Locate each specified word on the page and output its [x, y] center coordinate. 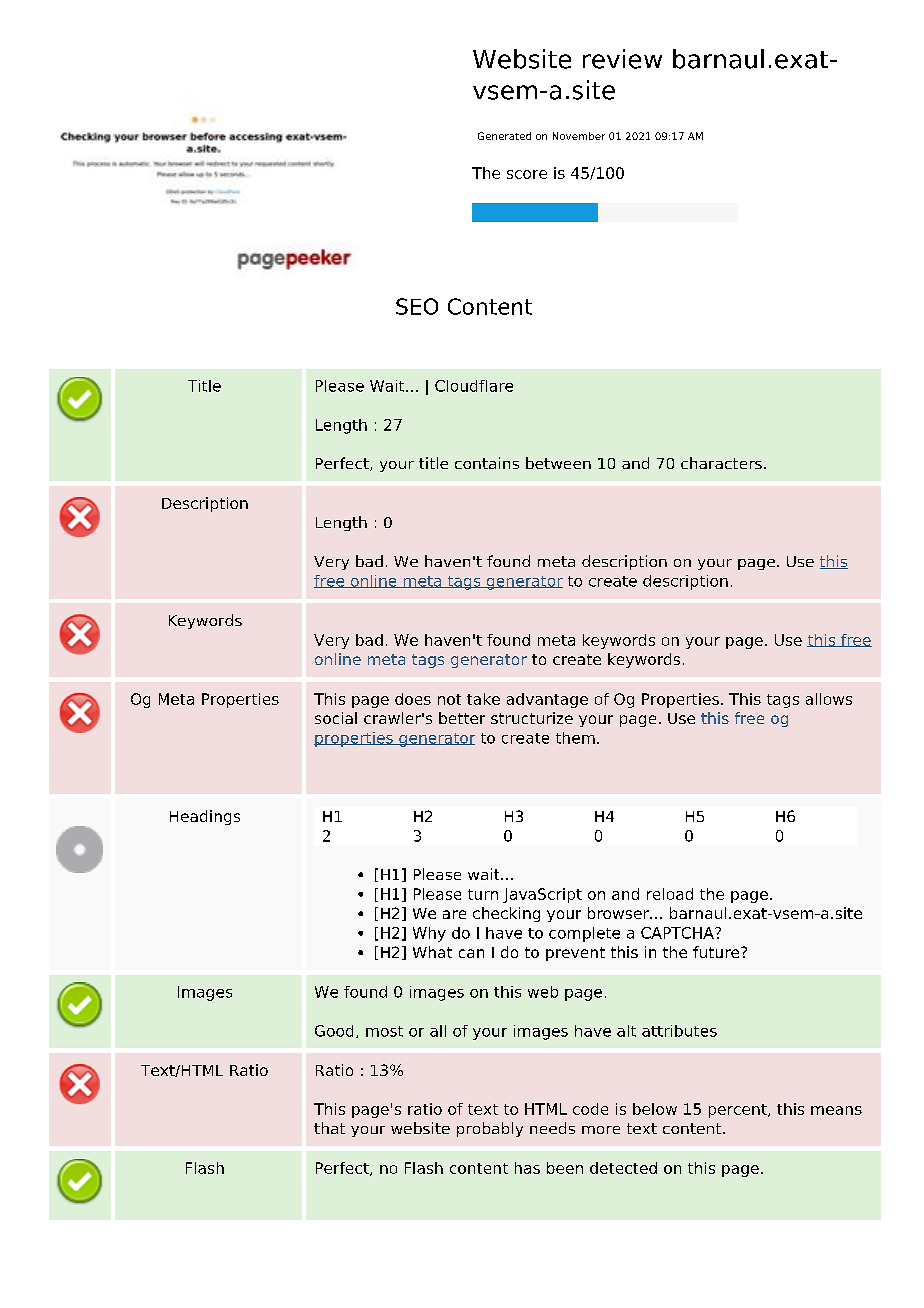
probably [490, 1129]
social [336, 718]
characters [721, 463]
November [579, 136]
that [329, 1128]
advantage [547, 700]
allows [829, 699]
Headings [205, 817]
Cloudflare [474, 386]
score [527, 174]
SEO [417, 306]
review [622, 59]
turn [483, 894]
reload [670, 894]
